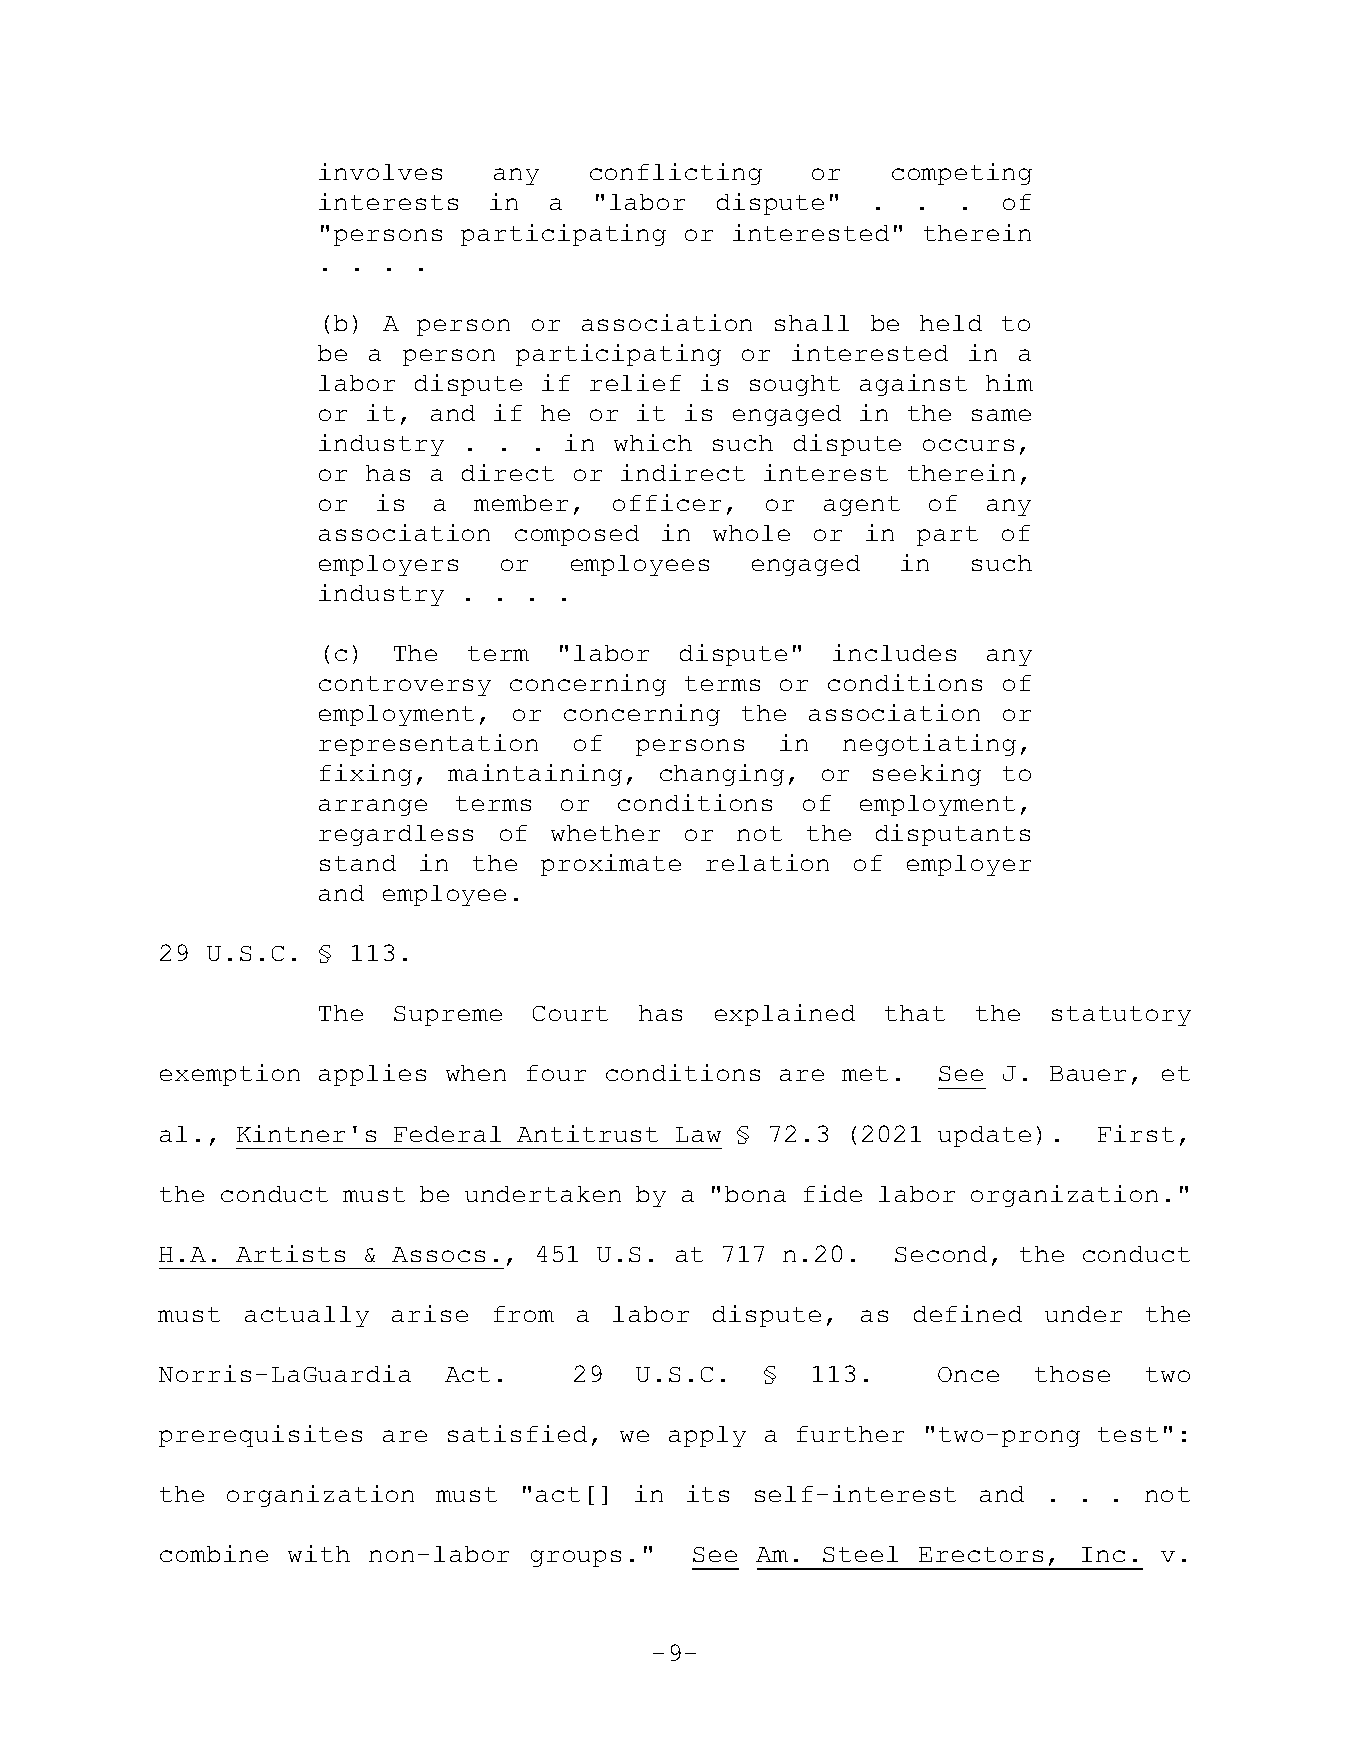  I want to click on conflicting, so click(676, 174).
